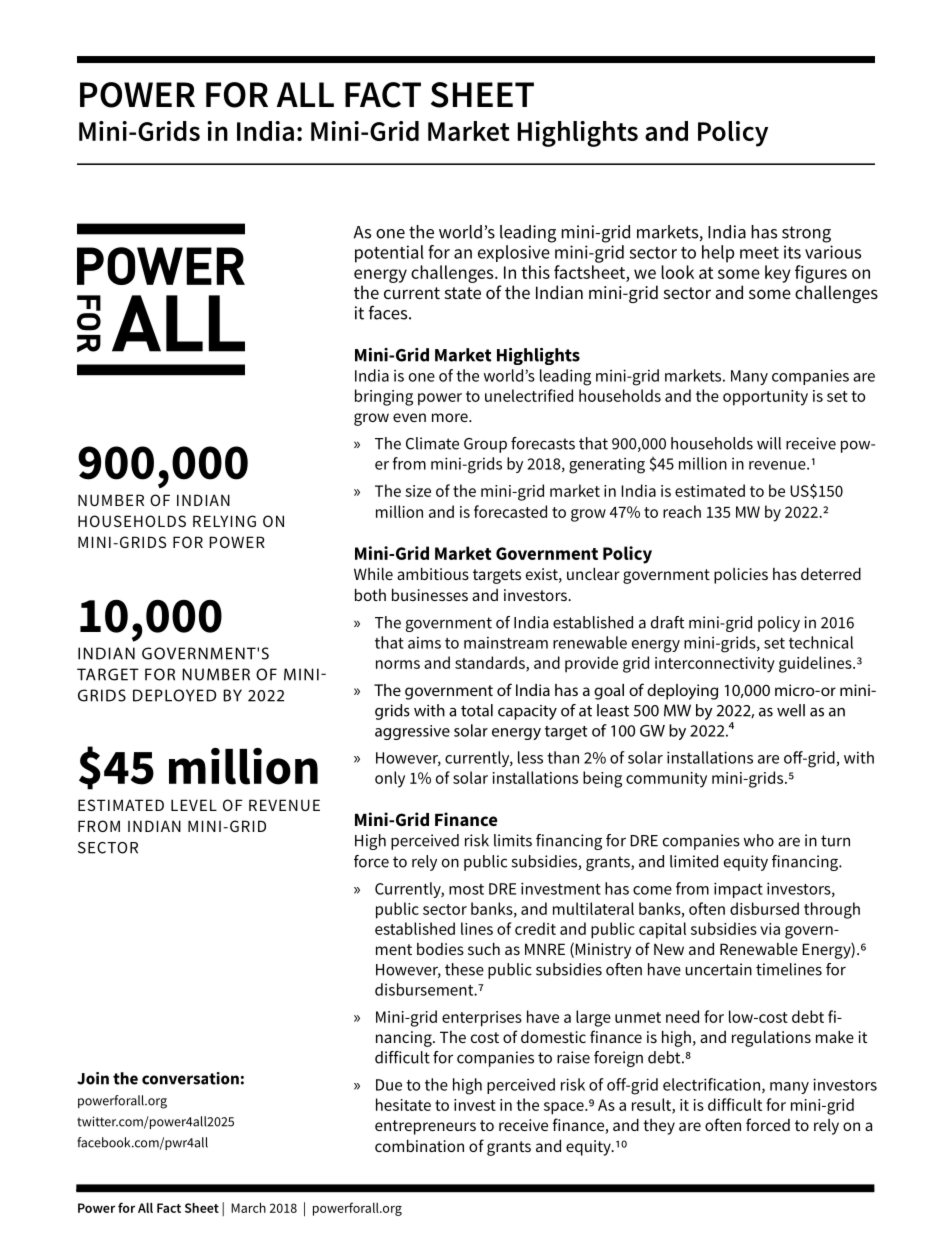 The width and height of the image is (952, 1233). What do you see at coordinates (433, 574) in the image?
I see `ambitious` at bounding box center [433, 574].
